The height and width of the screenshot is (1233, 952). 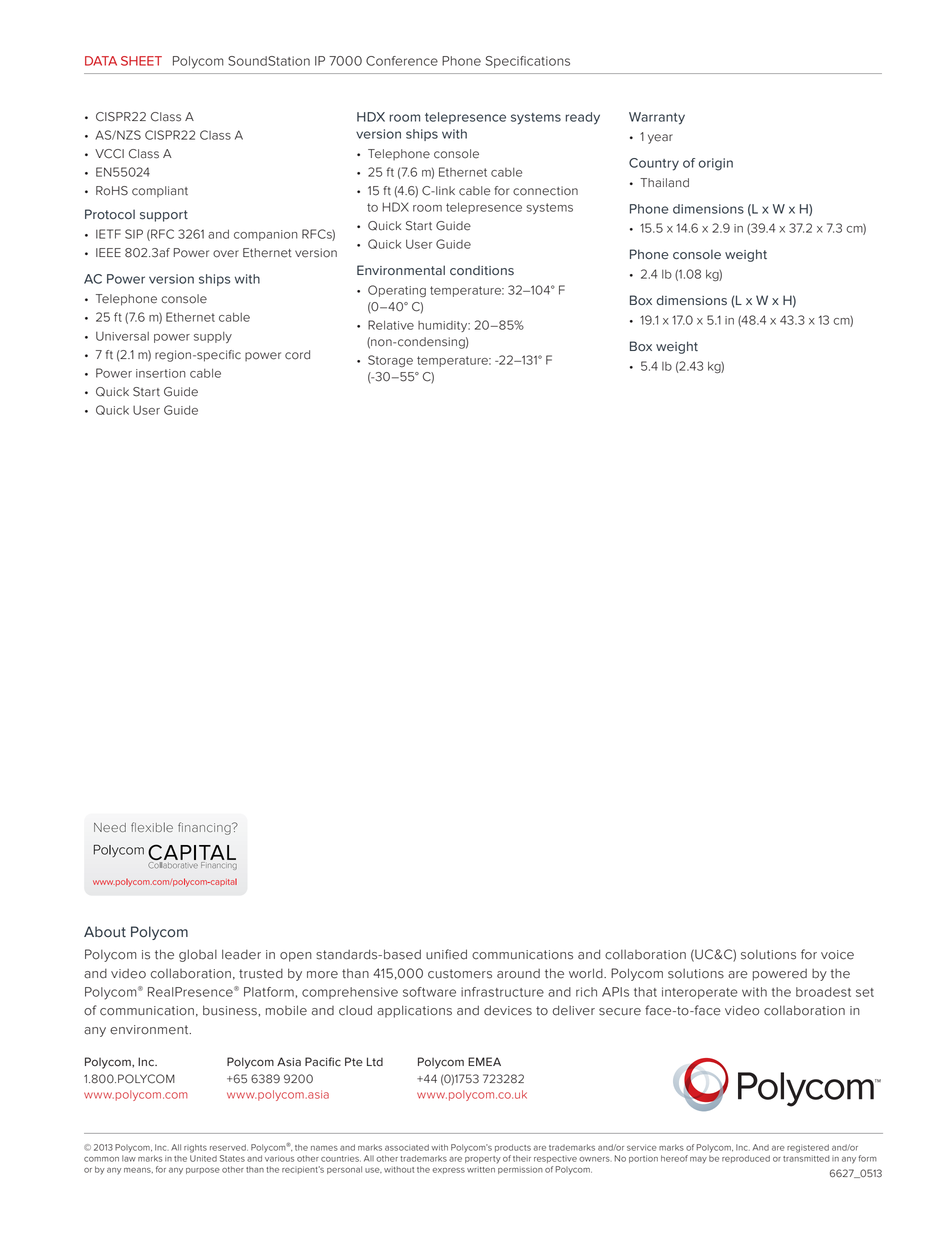 I want to click on Thailand, so click(x=664, y=183).
